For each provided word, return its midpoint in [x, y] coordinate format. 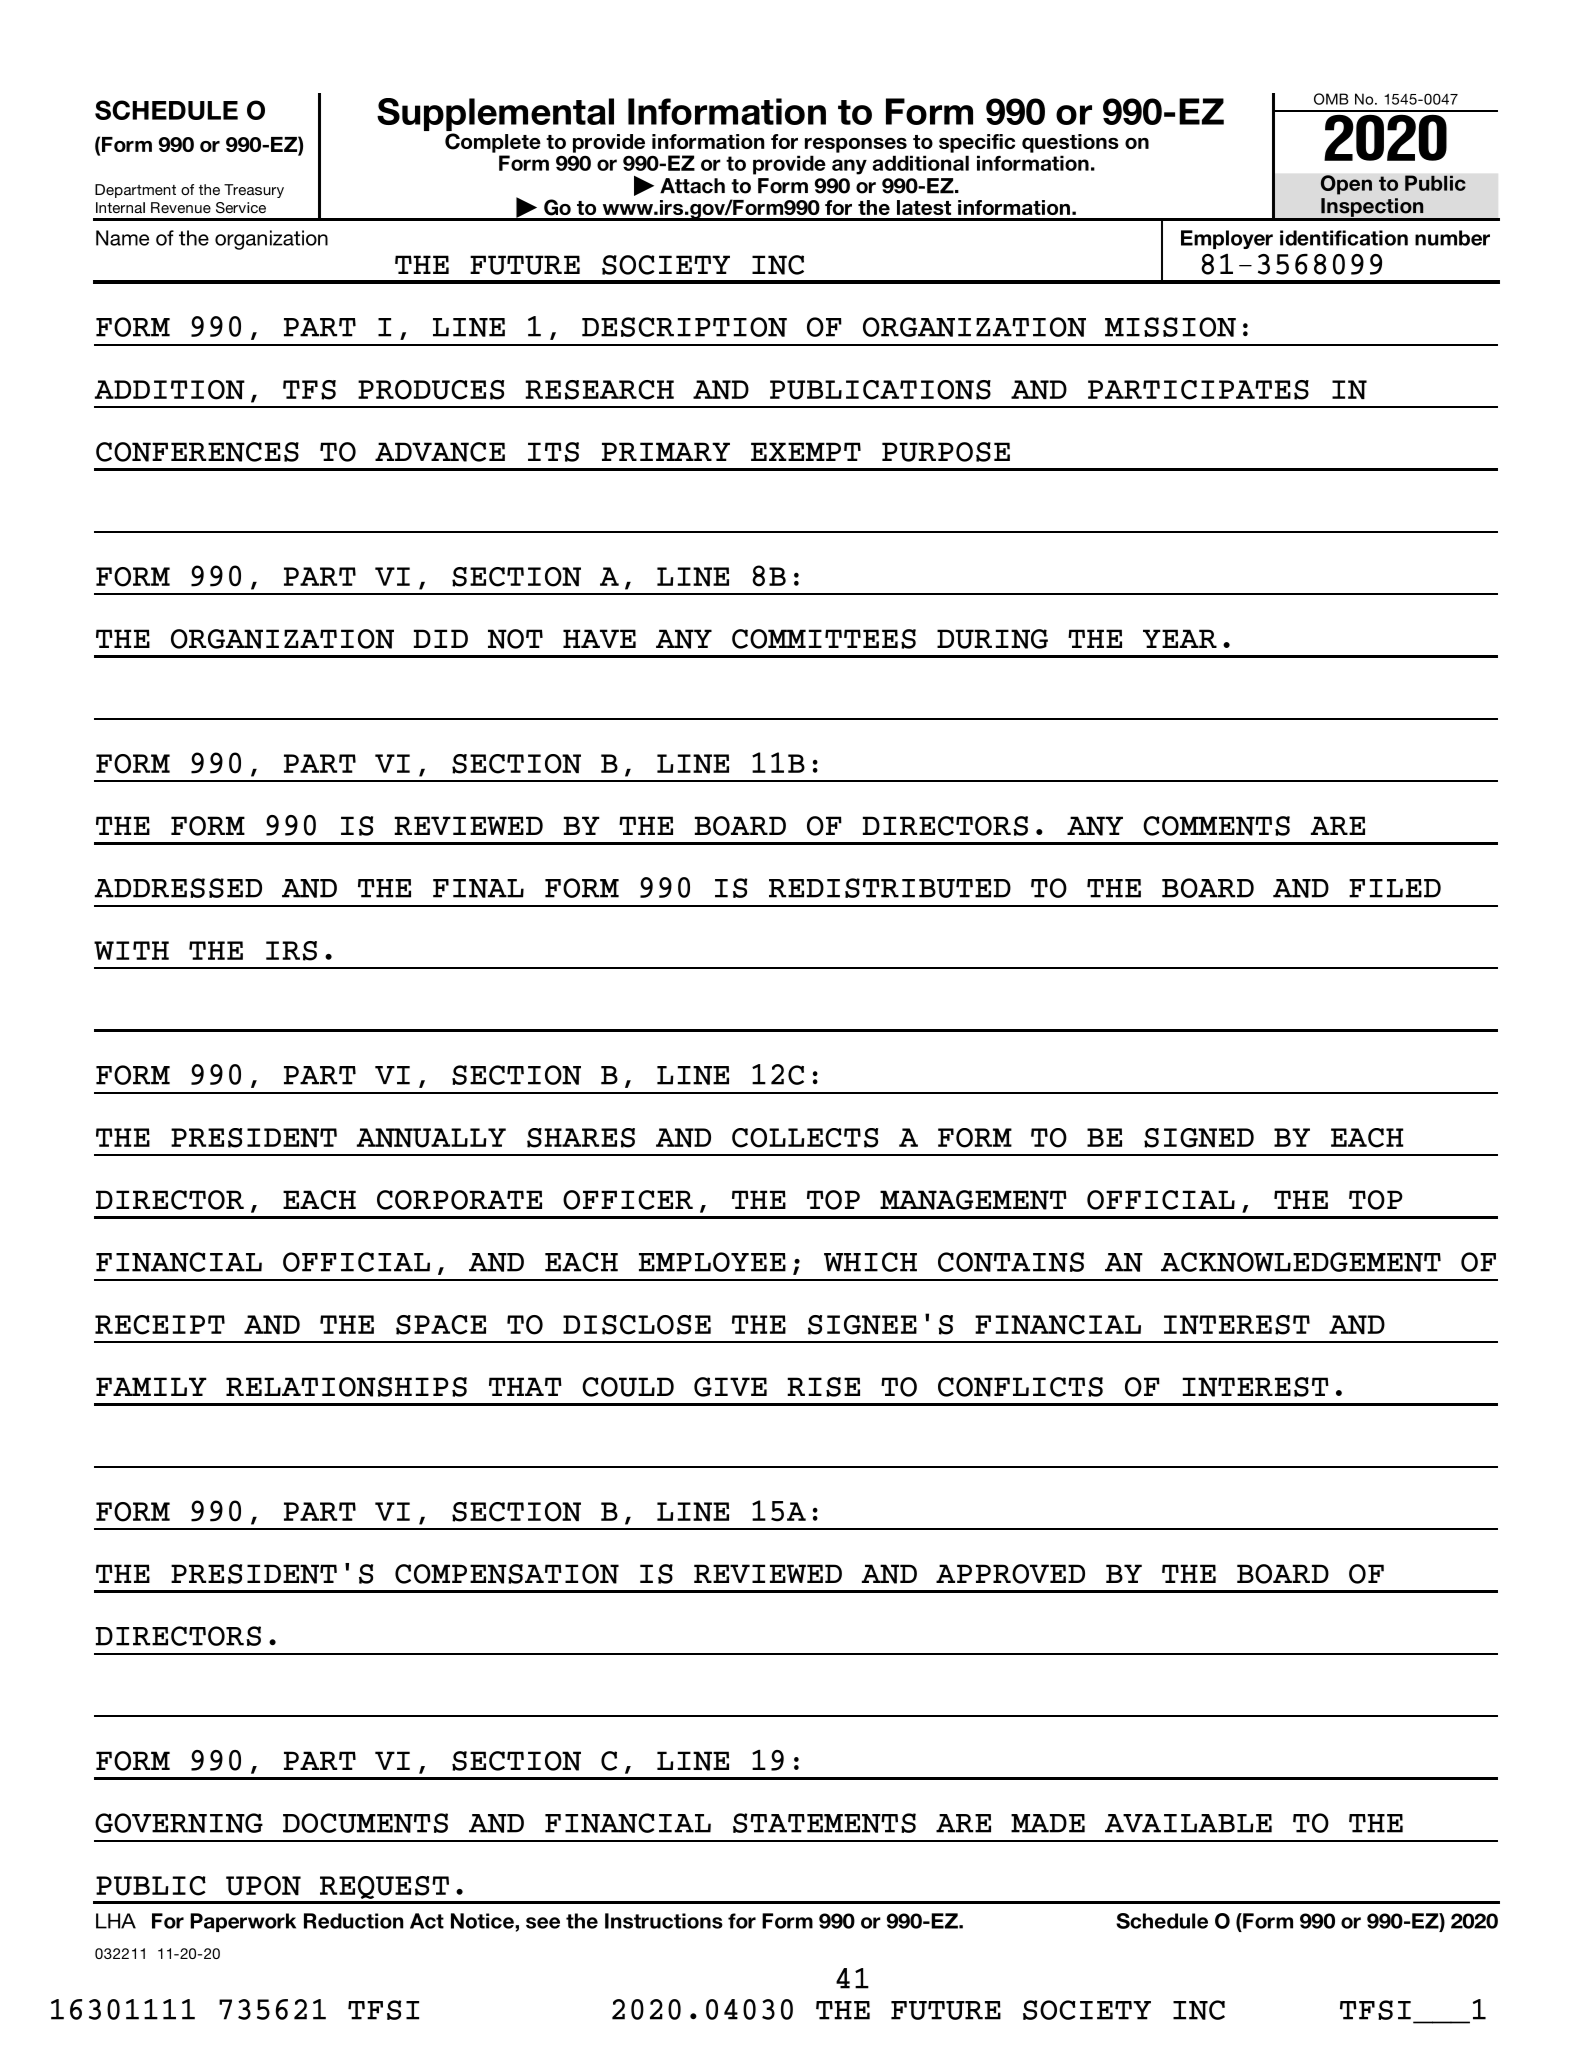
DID [441, 638]
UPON [263, 1886]
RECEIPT [160, 1325]
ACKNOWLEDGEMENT [1301, 1262]
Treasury [254, 191]
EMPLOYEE [712, 1262]
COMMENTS [1216, 826]
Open [1346, 185]
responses [856, 145]
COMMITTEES [824, 639]
